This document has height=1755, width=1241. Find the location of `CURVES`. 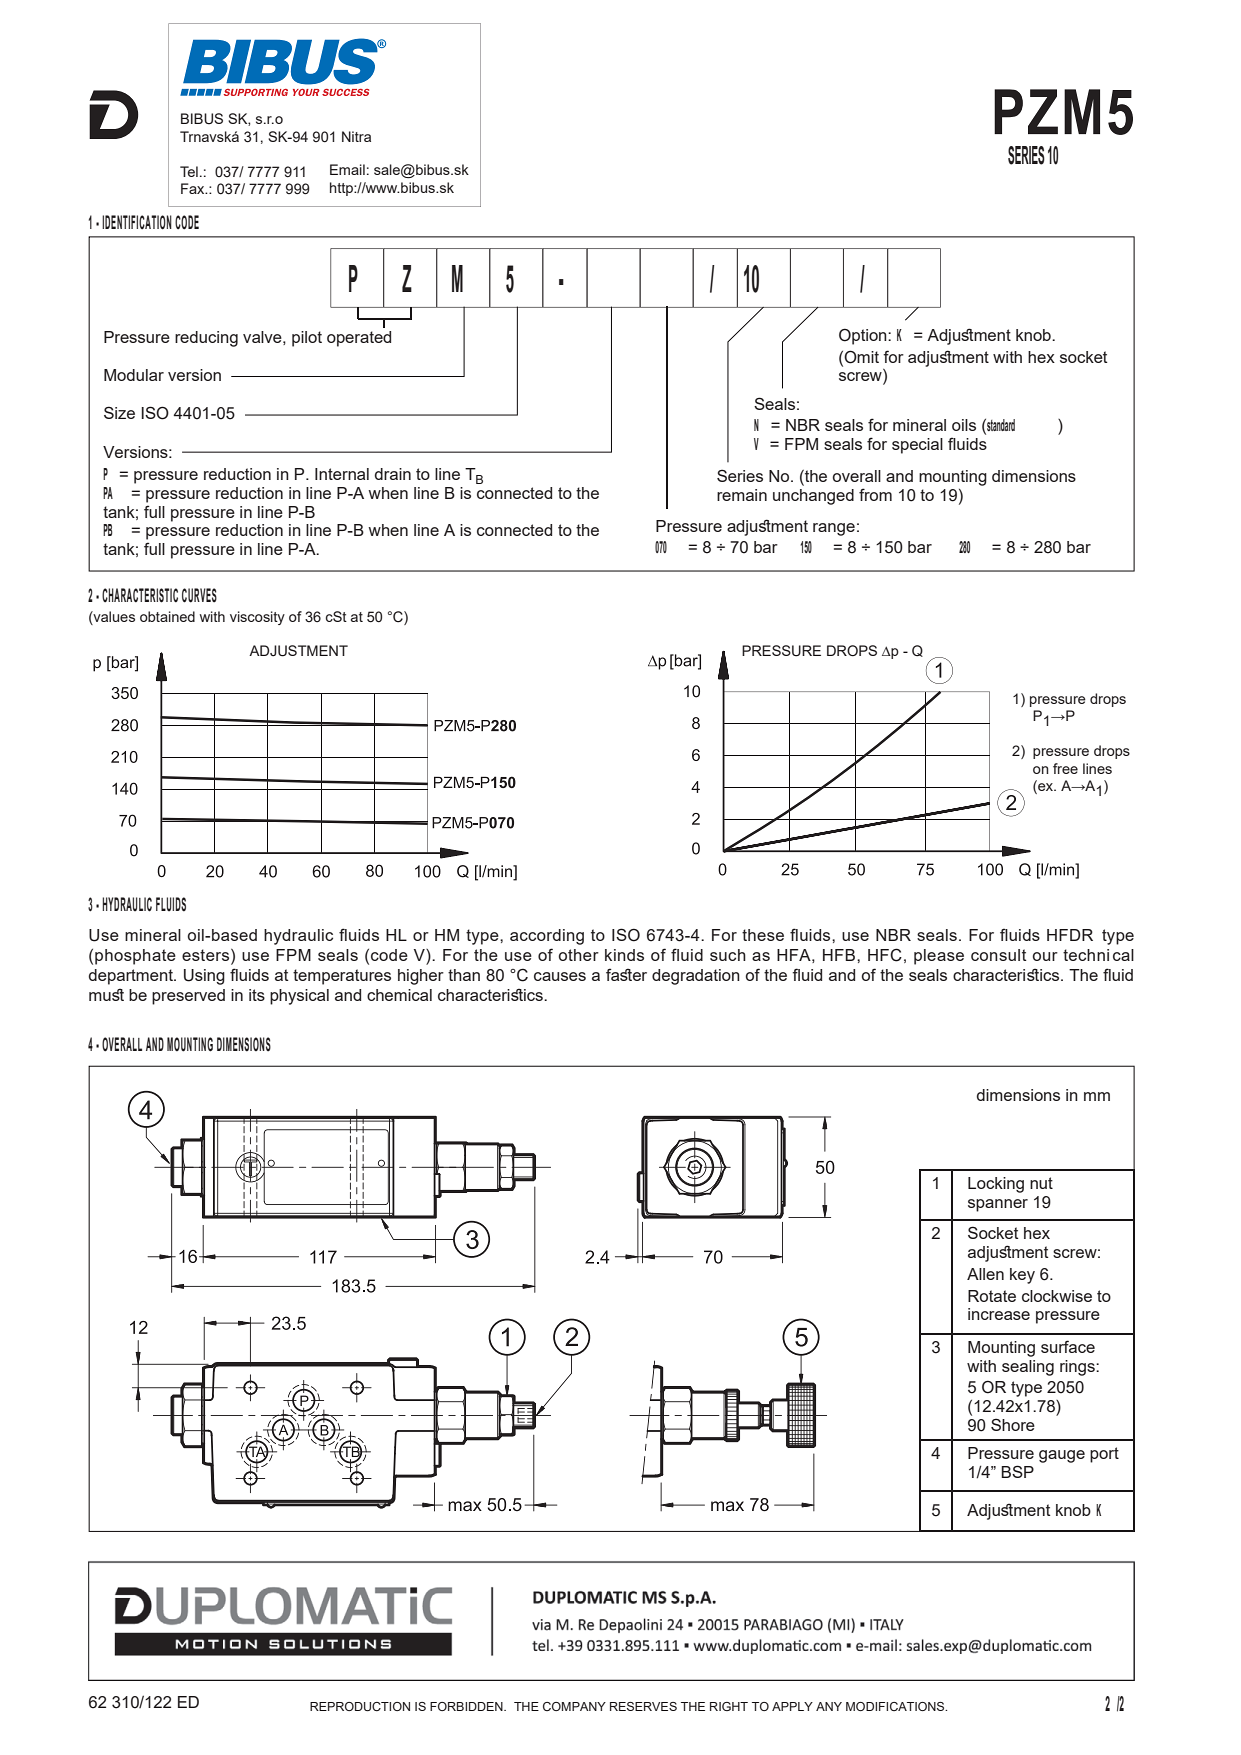

CURVES is located at coordinates (199, 595).
